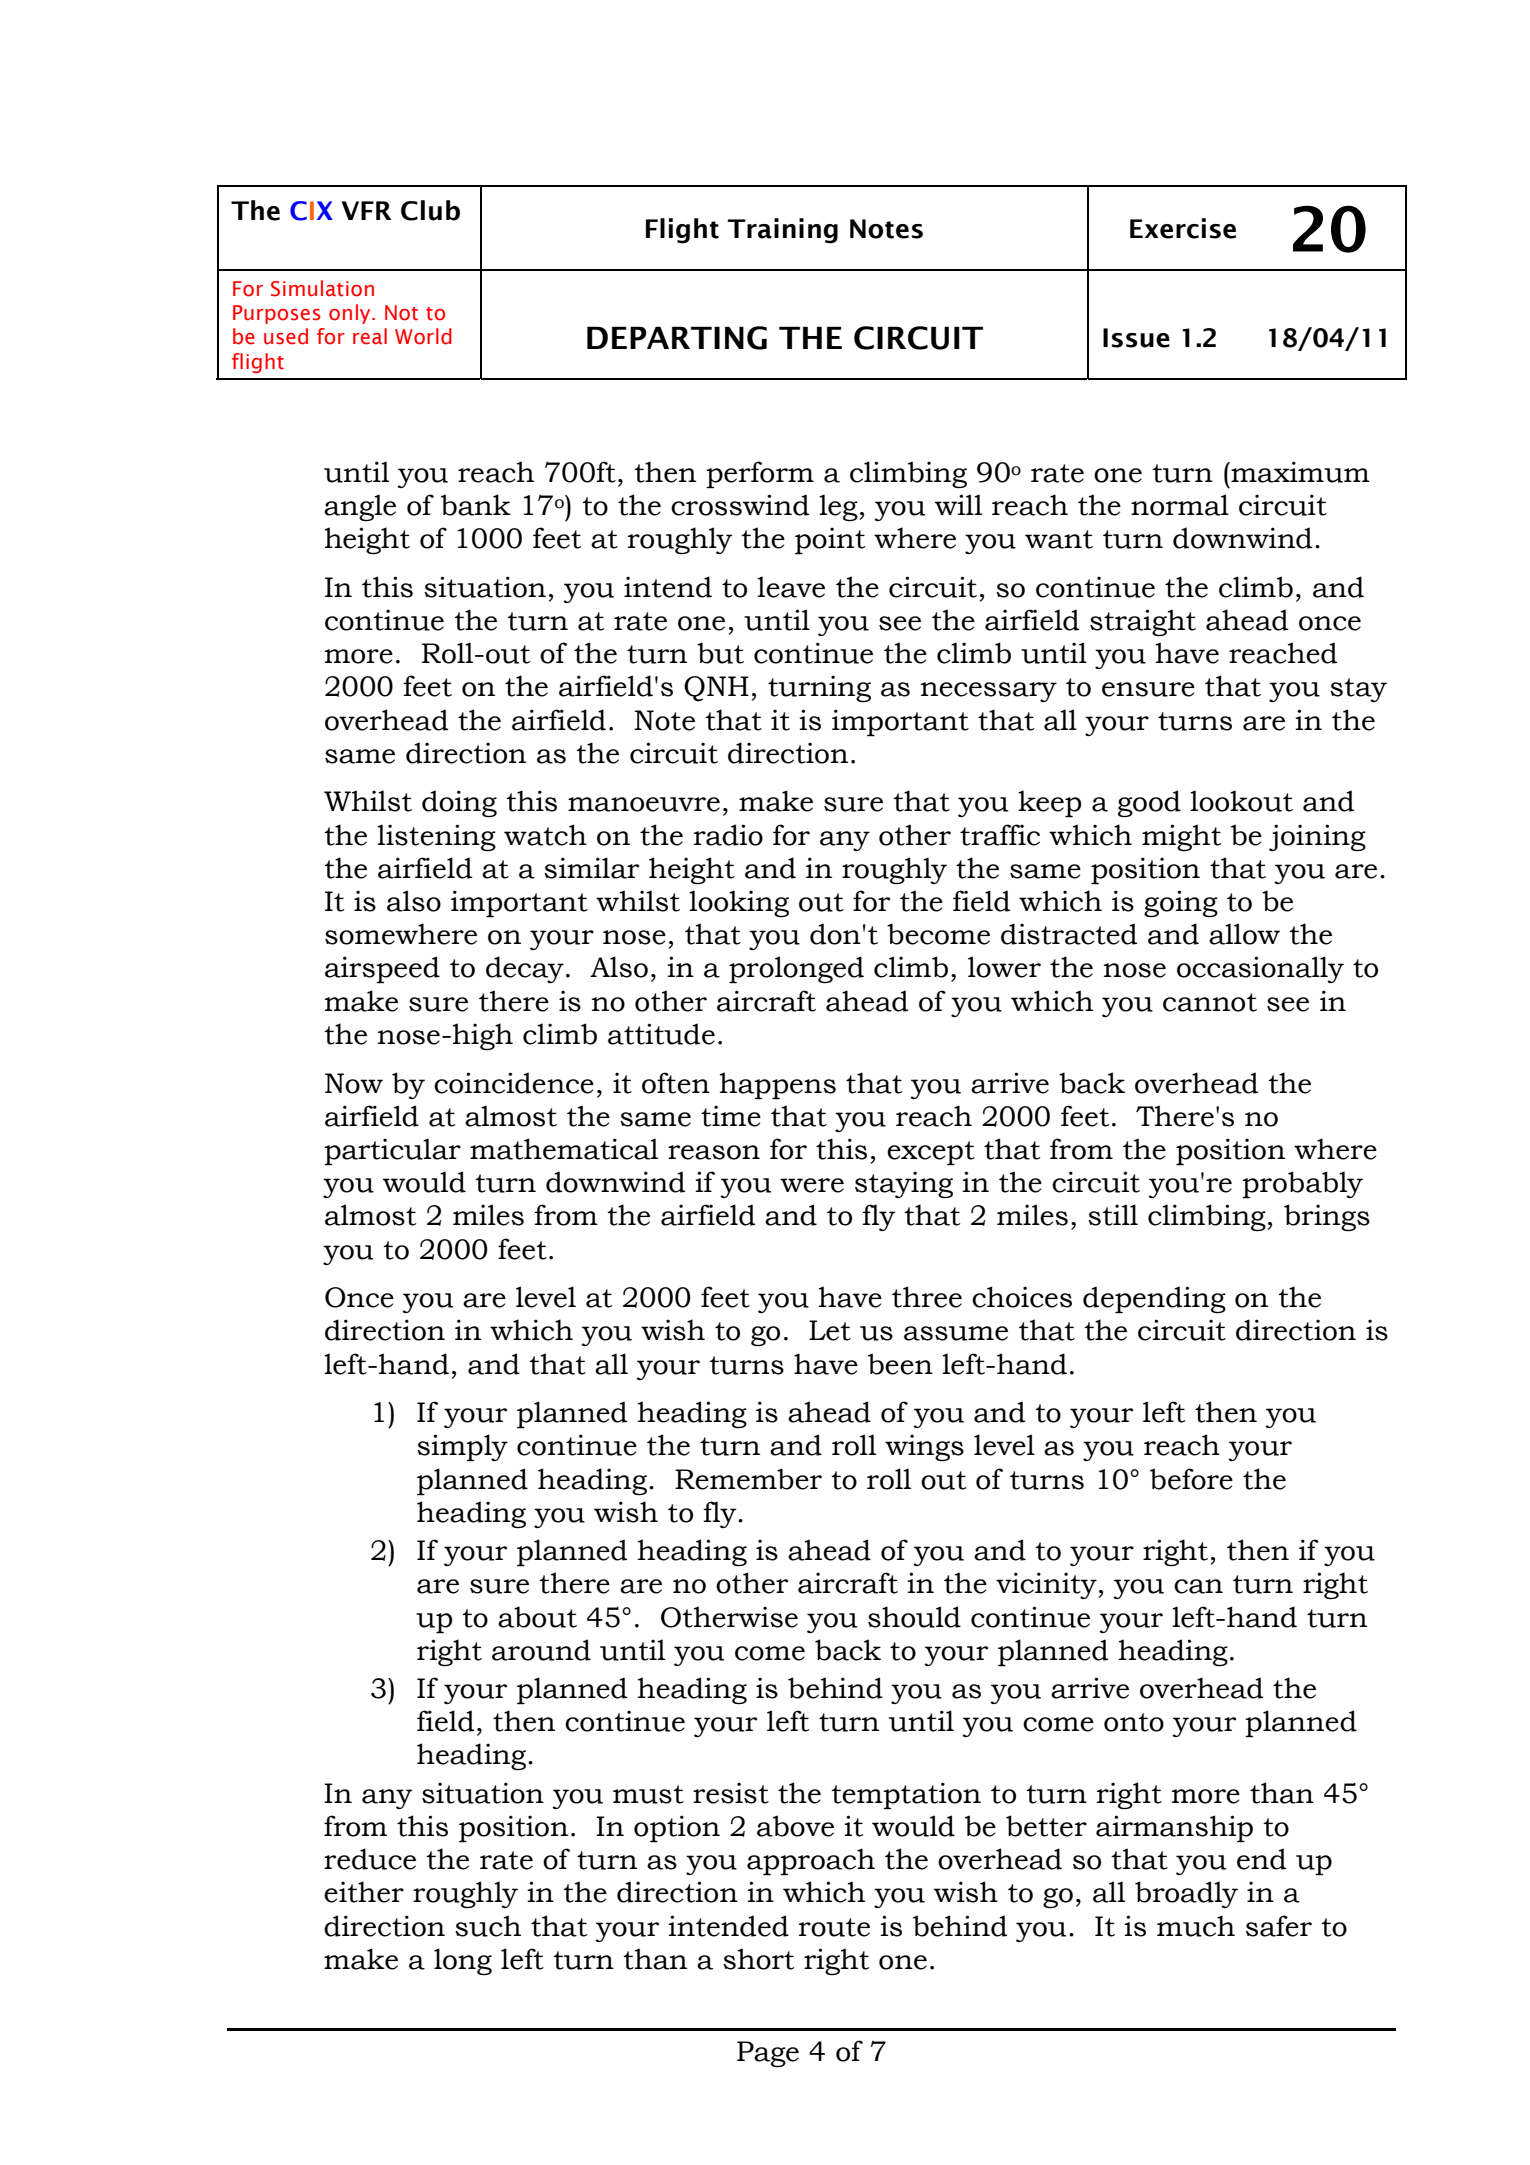 The height and width of the document is (2165, 1530). What do you see at coordinates (748, 1479) in the document?
I see `Remember` at bounding box center [748, 1479].
